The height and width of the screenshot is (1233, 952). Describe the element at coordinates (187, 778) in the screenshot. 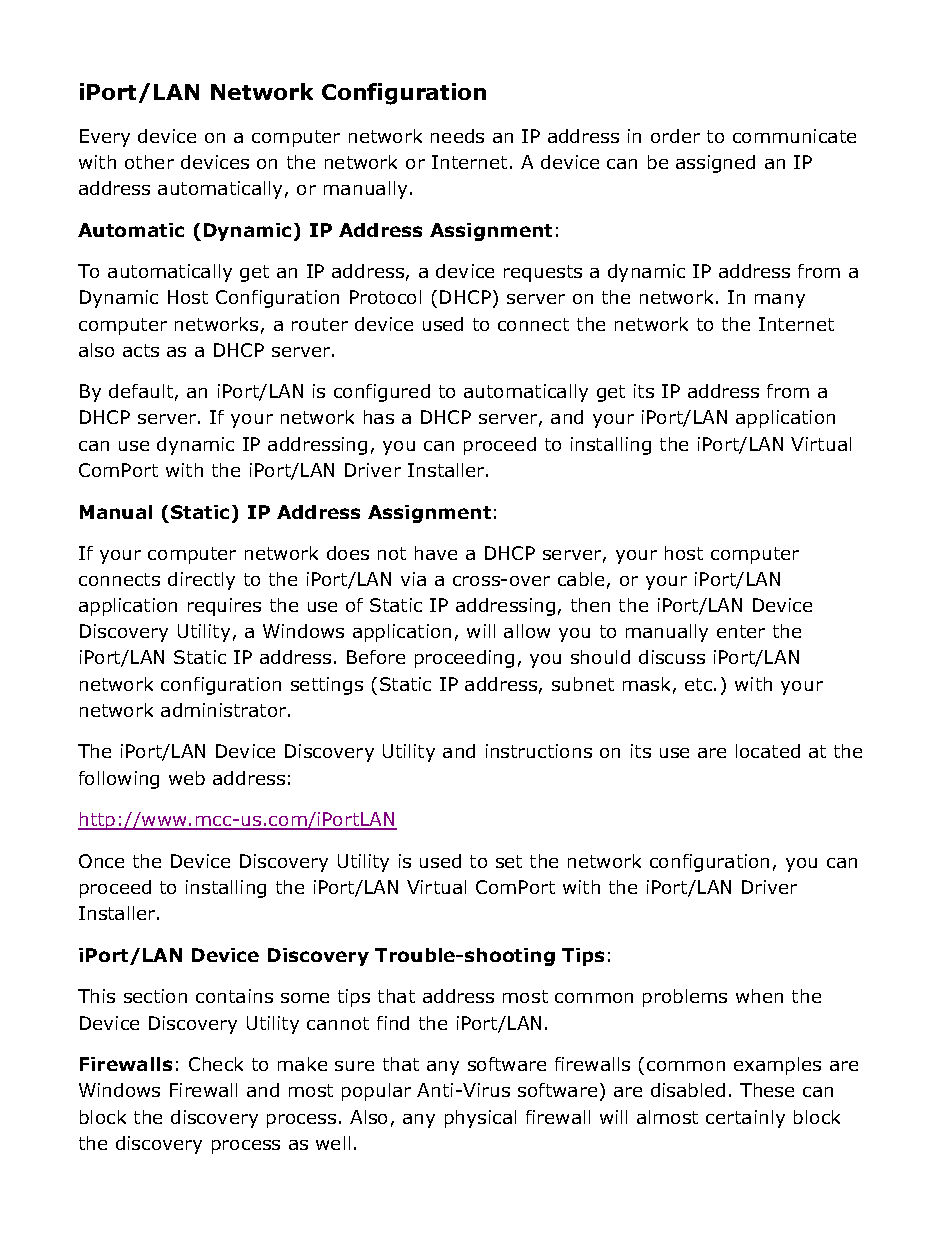

I see `web` at that location.
